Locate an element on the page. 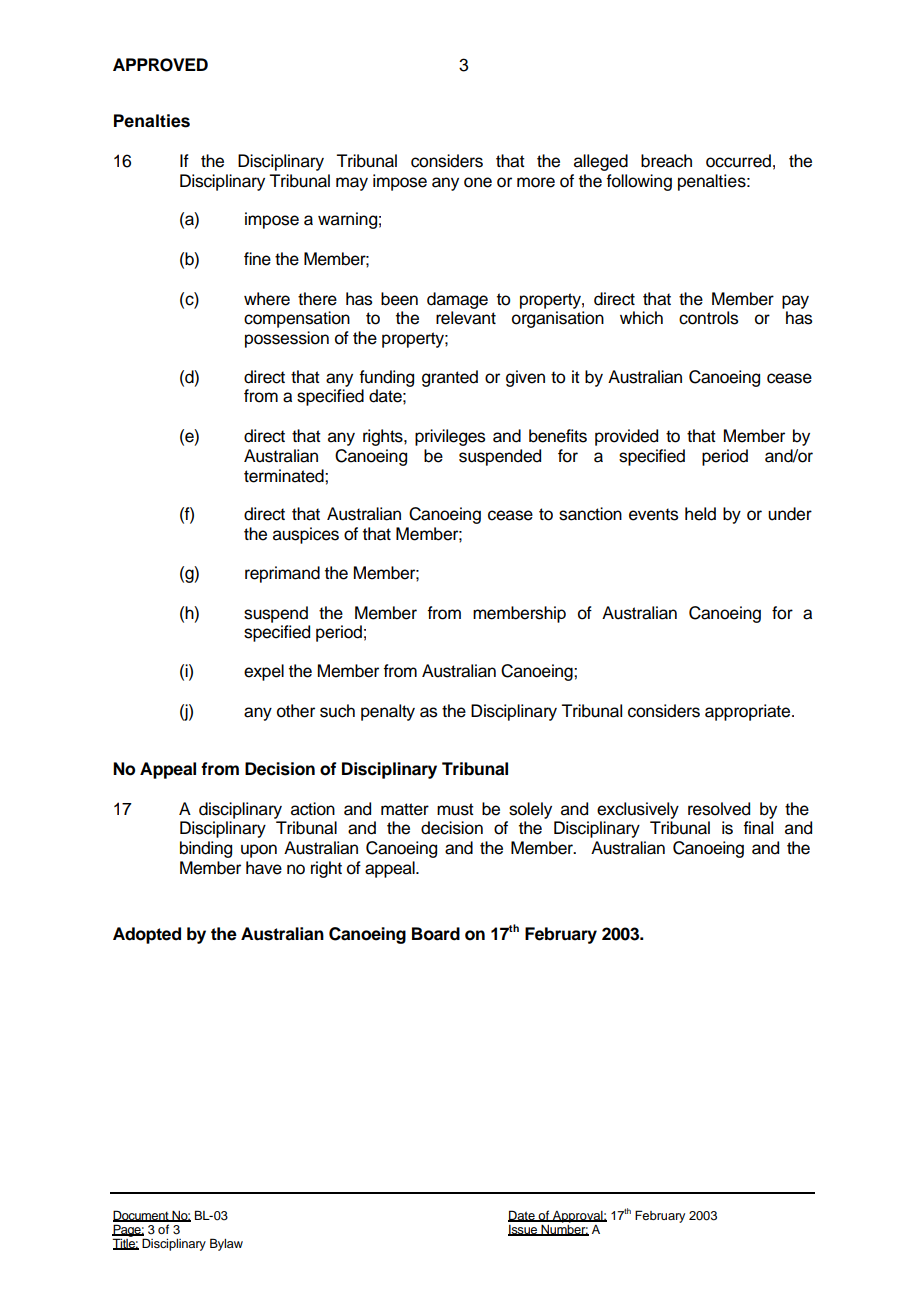 The width and height of the document is (924, 1307). granted is located at coordinates (450, 378).
